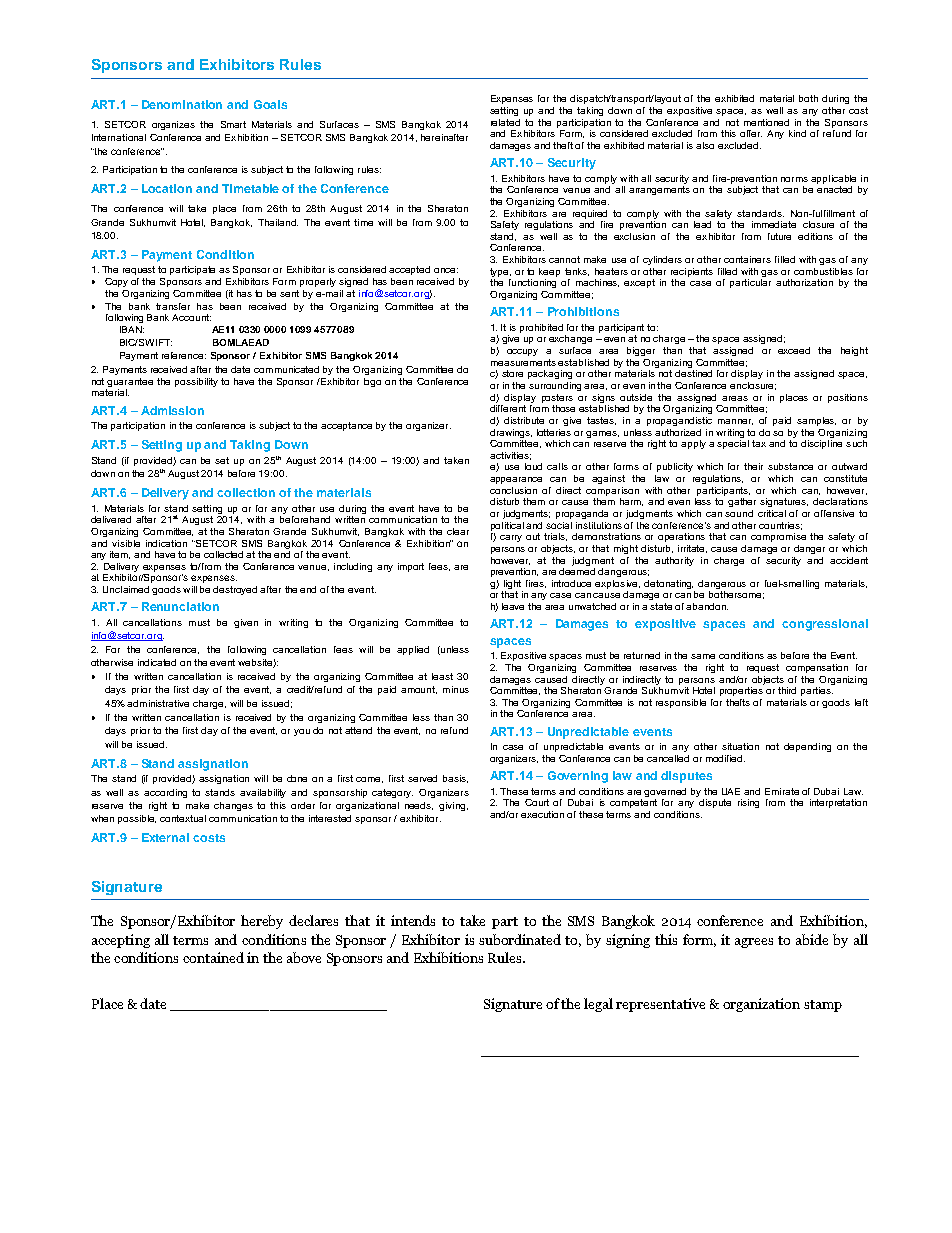 Image resolution: width=952 pixels, height=1233 pixels. Describe the element at coordinates (213, 957) in the image. I see `contained` at that location.
